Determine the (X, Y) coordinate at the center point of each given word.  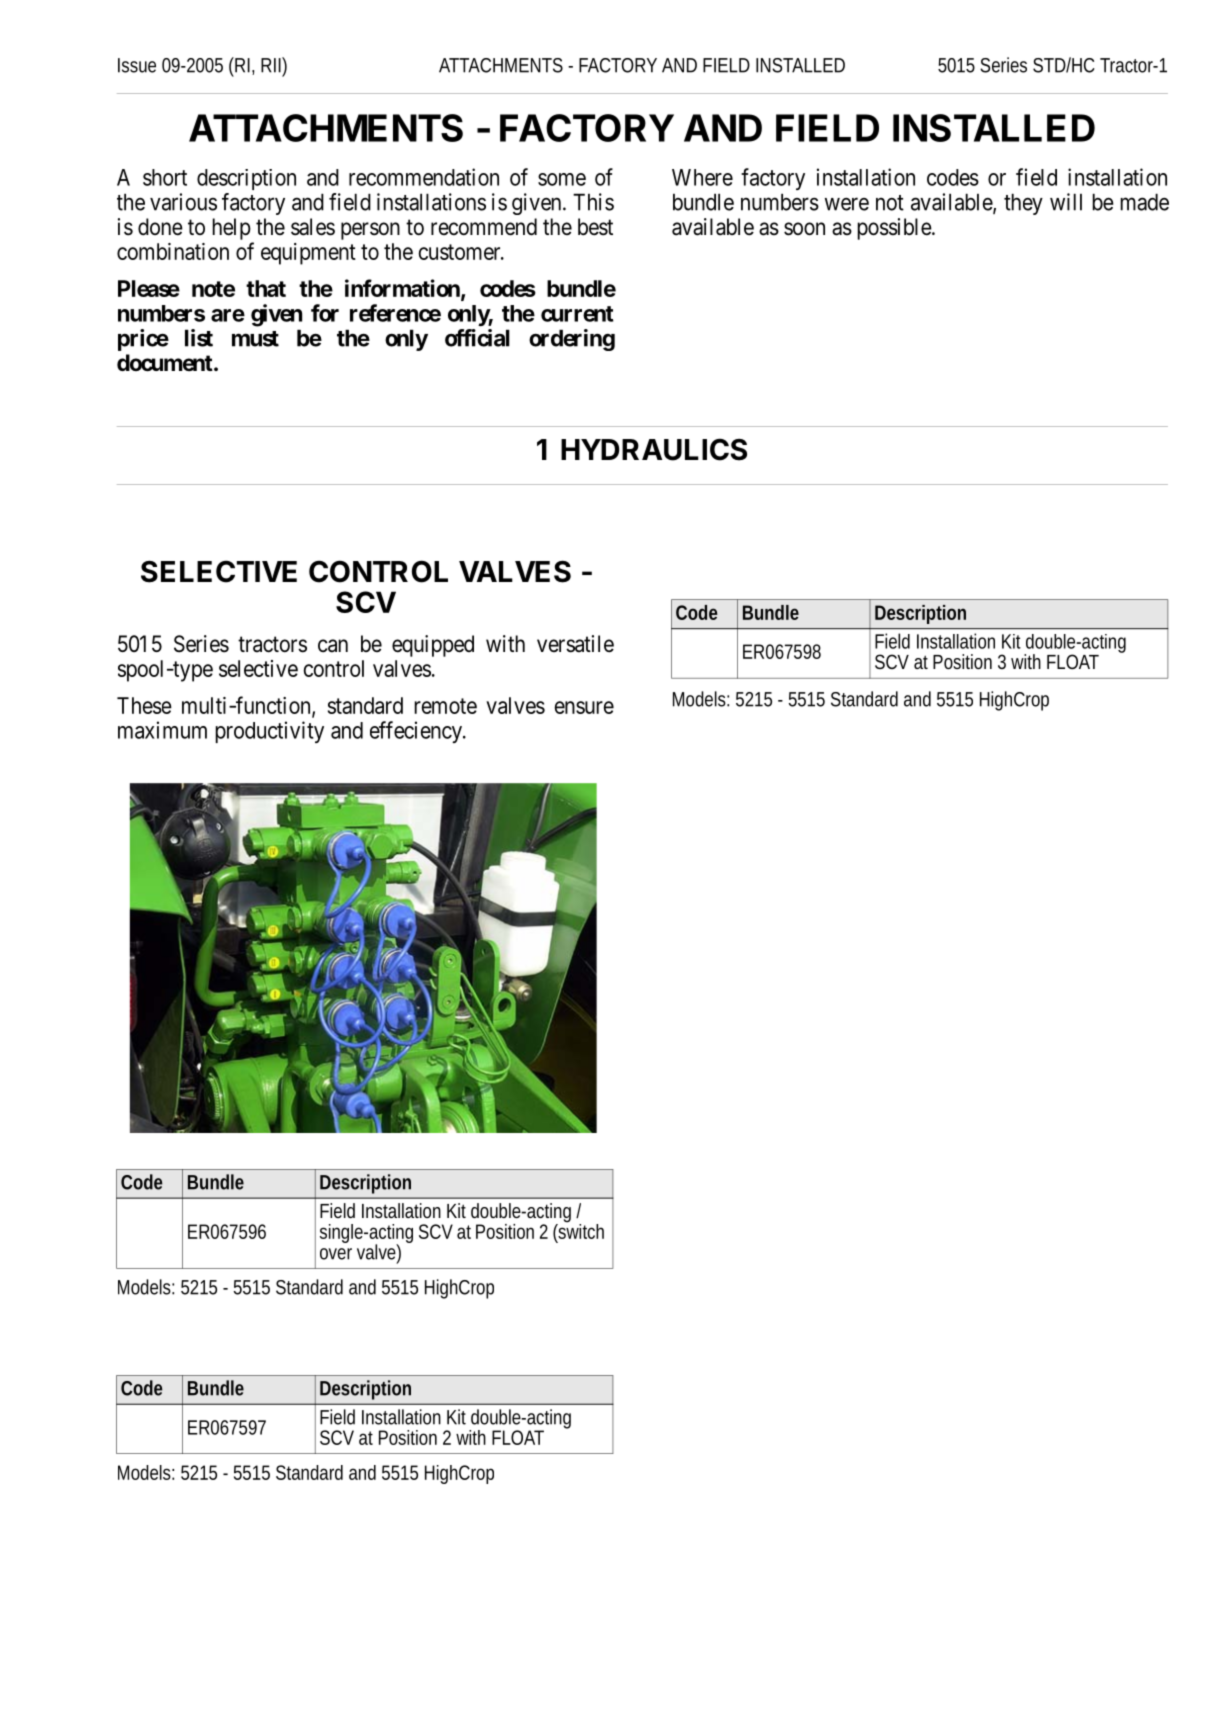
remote (445, 706)
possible (894, 229)
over (336, 1254)
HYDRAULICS (654, 449)
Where (702, 177)
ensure (584, 707)
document (166, 363)
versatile (575, 644)
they (1023, 204)
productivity (269, 732)
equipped (433, 646)
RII (272, 65)
